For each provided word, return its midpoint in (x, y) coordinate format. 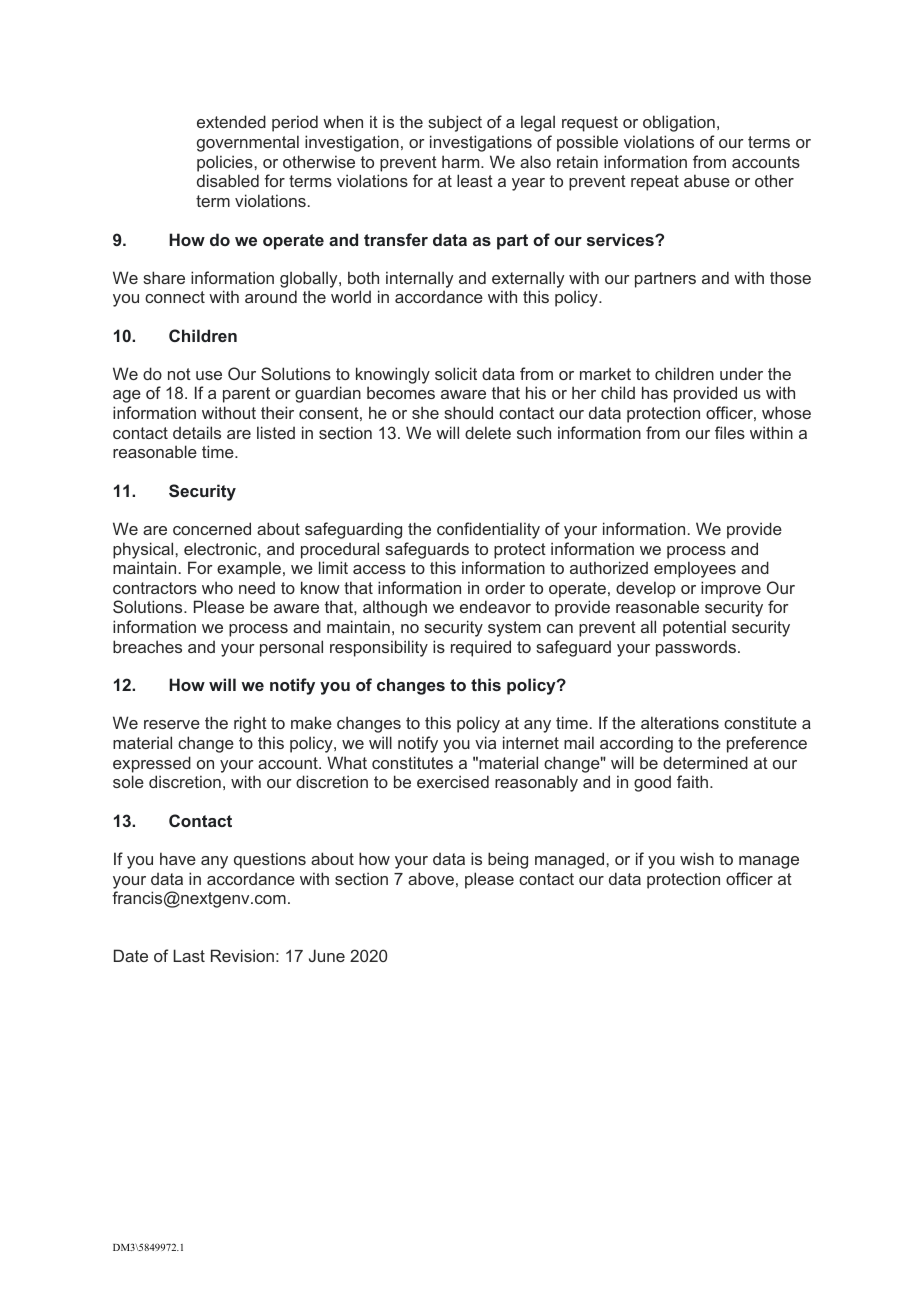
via (485, 742)
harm (462, 161)
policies (225, 163)
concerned (212, 528)
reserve (172, 724)
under (741, 373)
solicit (456, 373)
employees (695, 569)
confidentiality (488, 530)
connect (175, 297)
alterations (680, 722)
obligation (679, 123)
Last (189, 955)
